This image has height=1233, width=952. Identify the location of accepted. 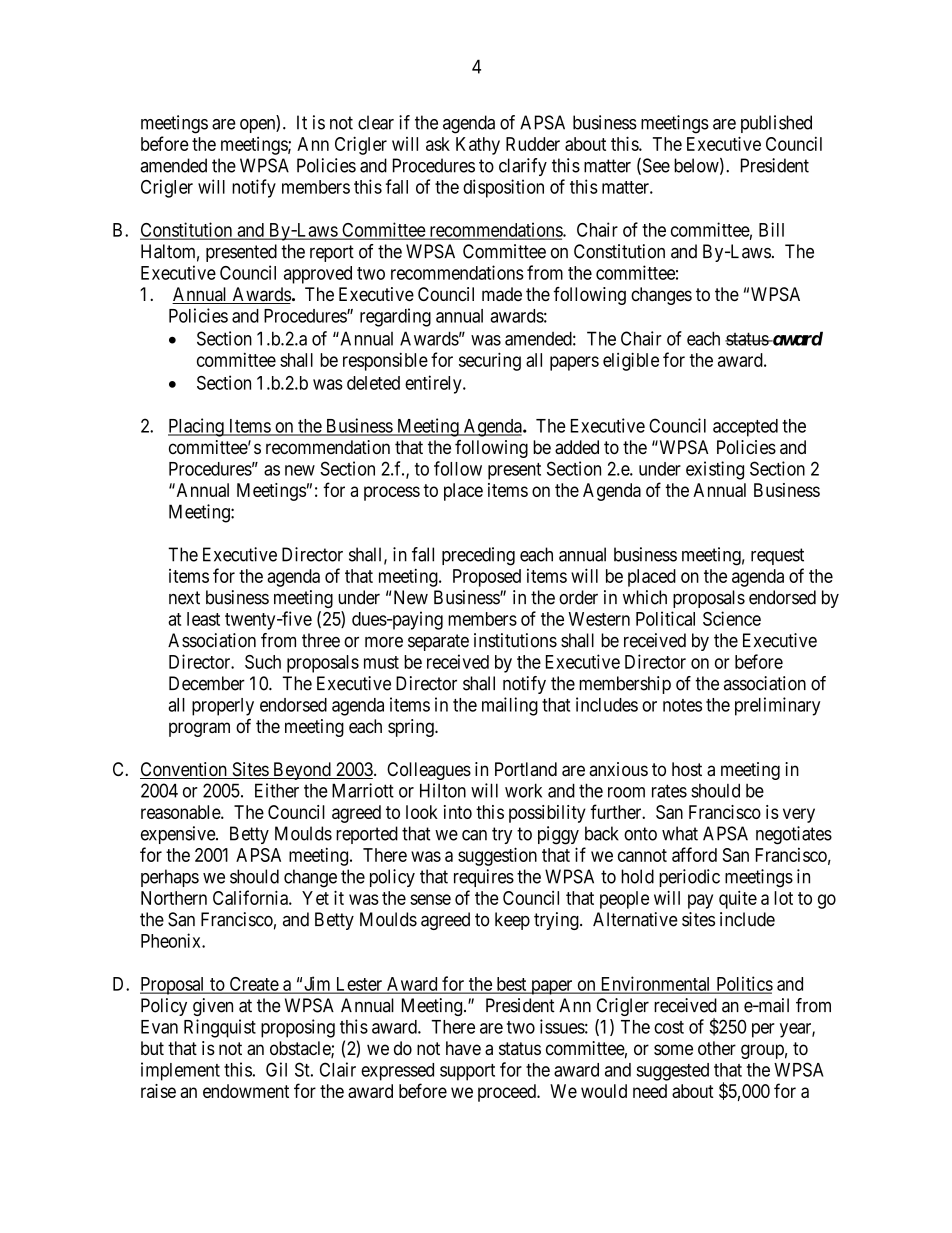
(745, 428).
